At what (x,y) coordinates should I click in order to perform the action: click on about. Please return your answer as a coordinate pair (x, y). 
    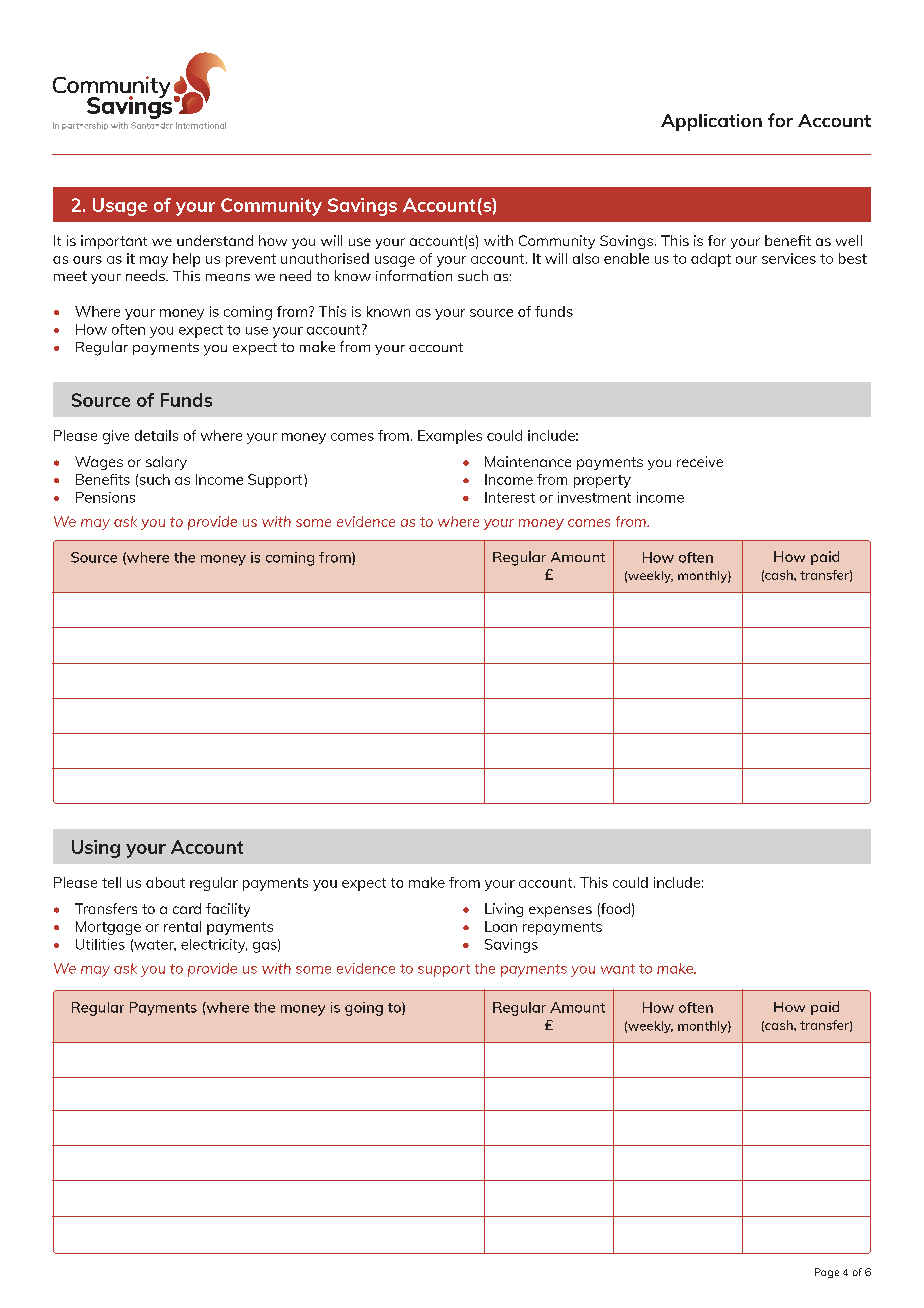
    Looking at the image, I should click on (165, 882).
